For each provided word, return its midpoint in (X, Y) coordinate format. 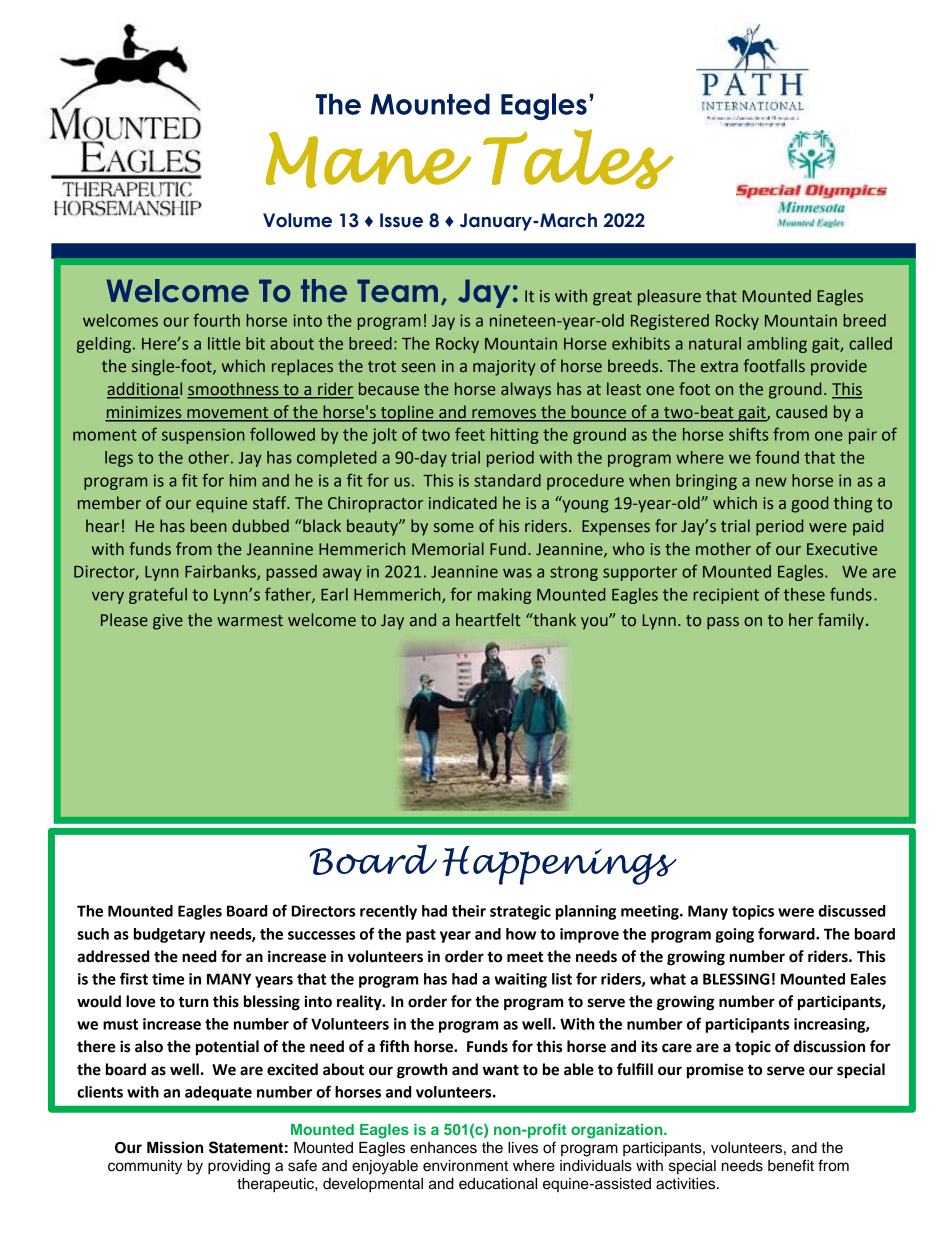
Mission (175, 1147)
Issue (401, 220)
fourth (216, 320)
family (841, 621)
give (168, 622)
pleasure (669, 297)
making (504, 596)
